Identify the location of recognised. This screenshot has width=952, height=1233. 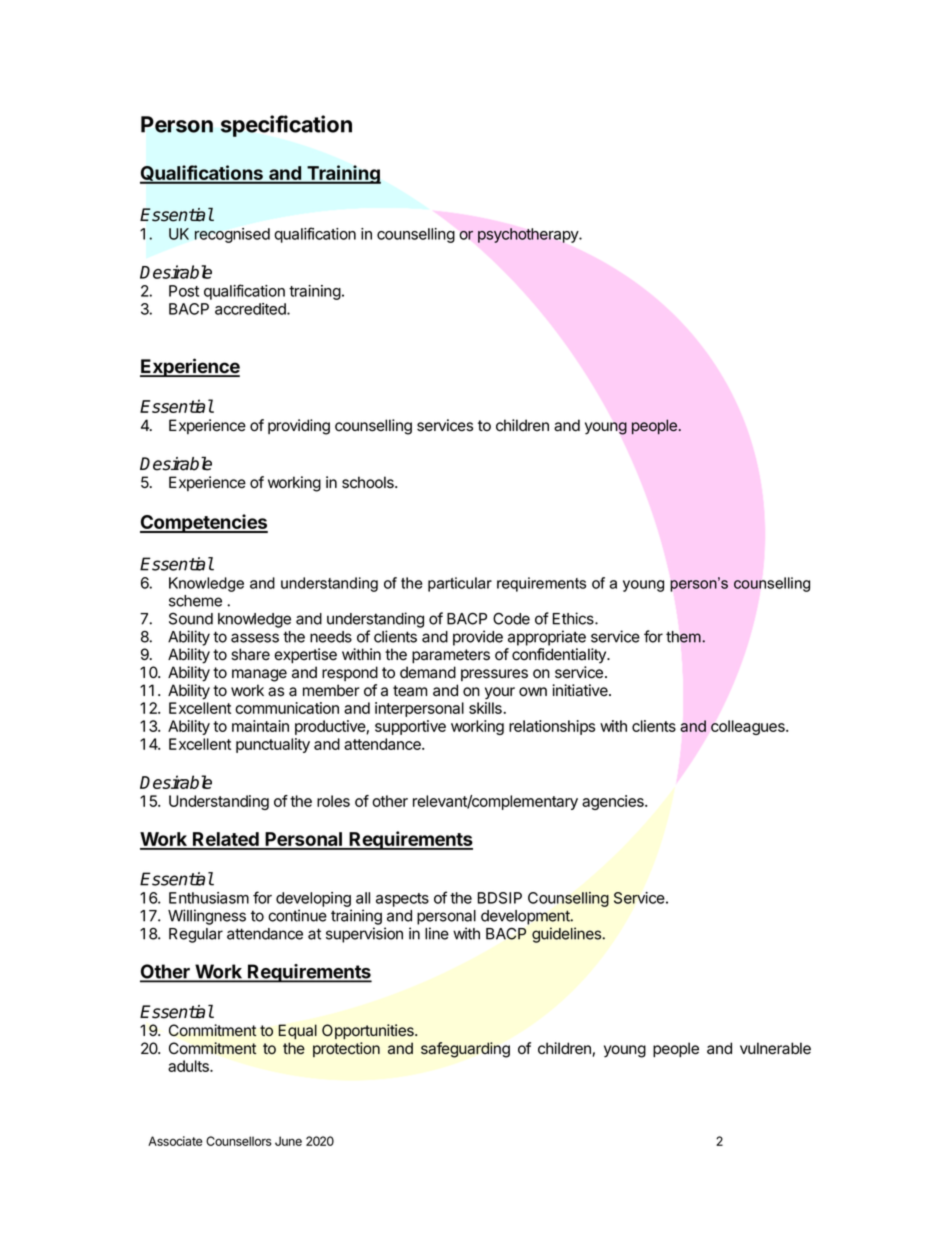
(232, 235).
